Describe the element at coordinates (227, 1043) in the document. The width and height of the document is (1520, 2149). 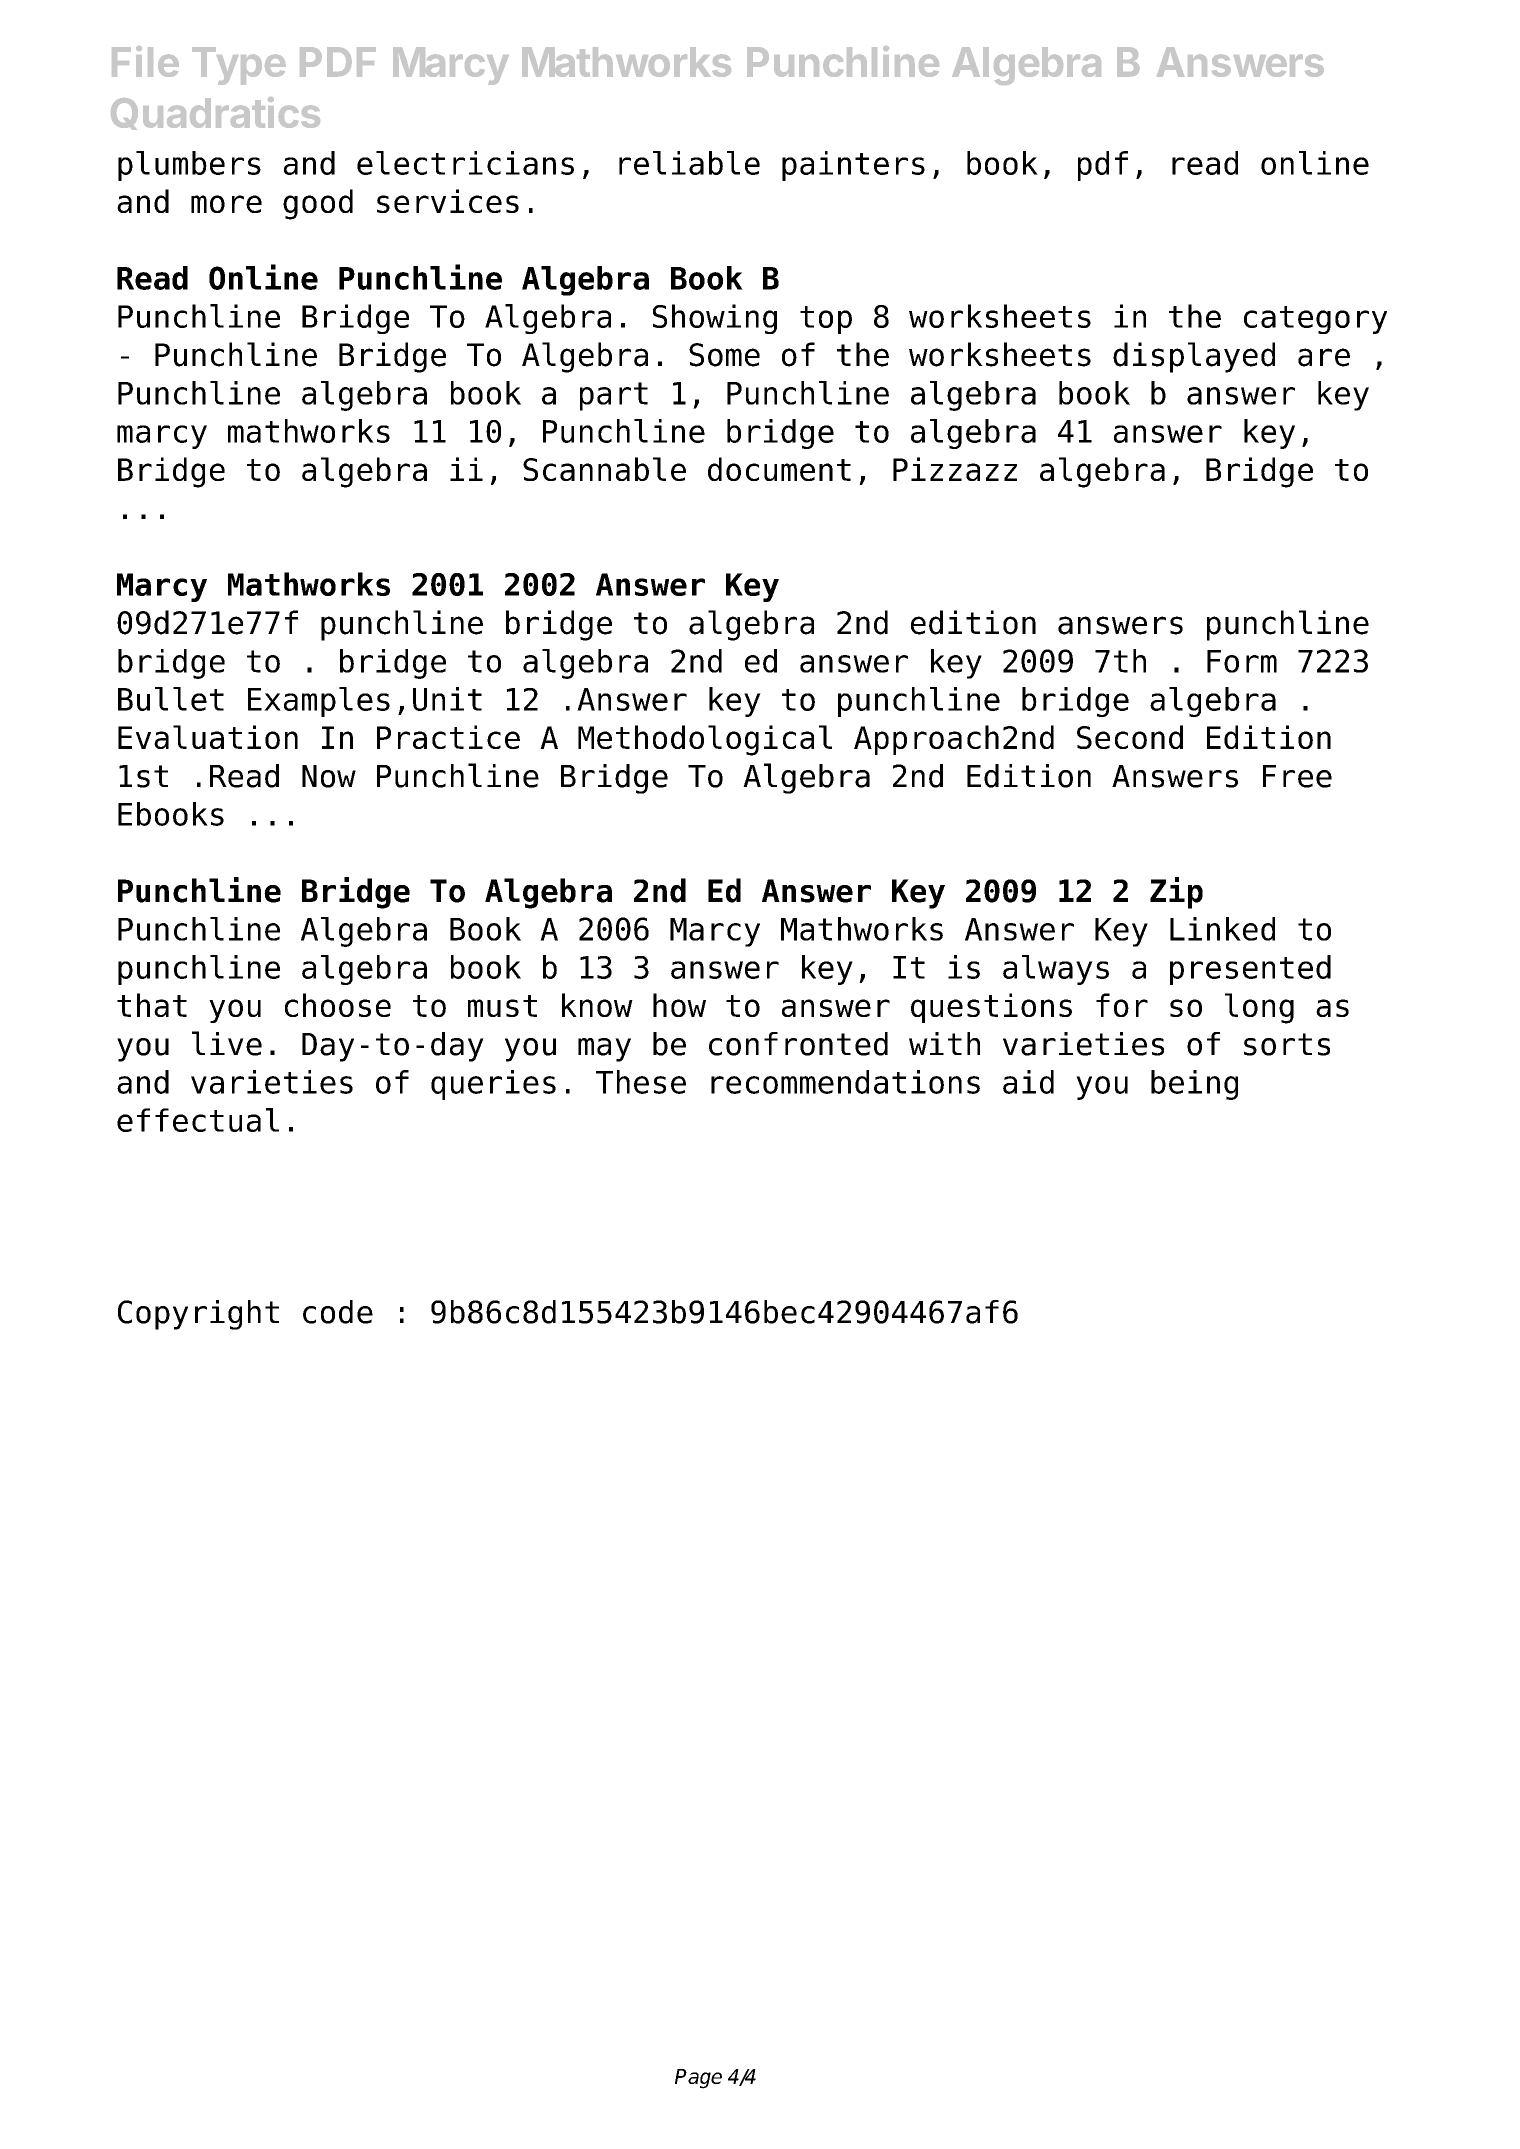
I see `live` at that location.
